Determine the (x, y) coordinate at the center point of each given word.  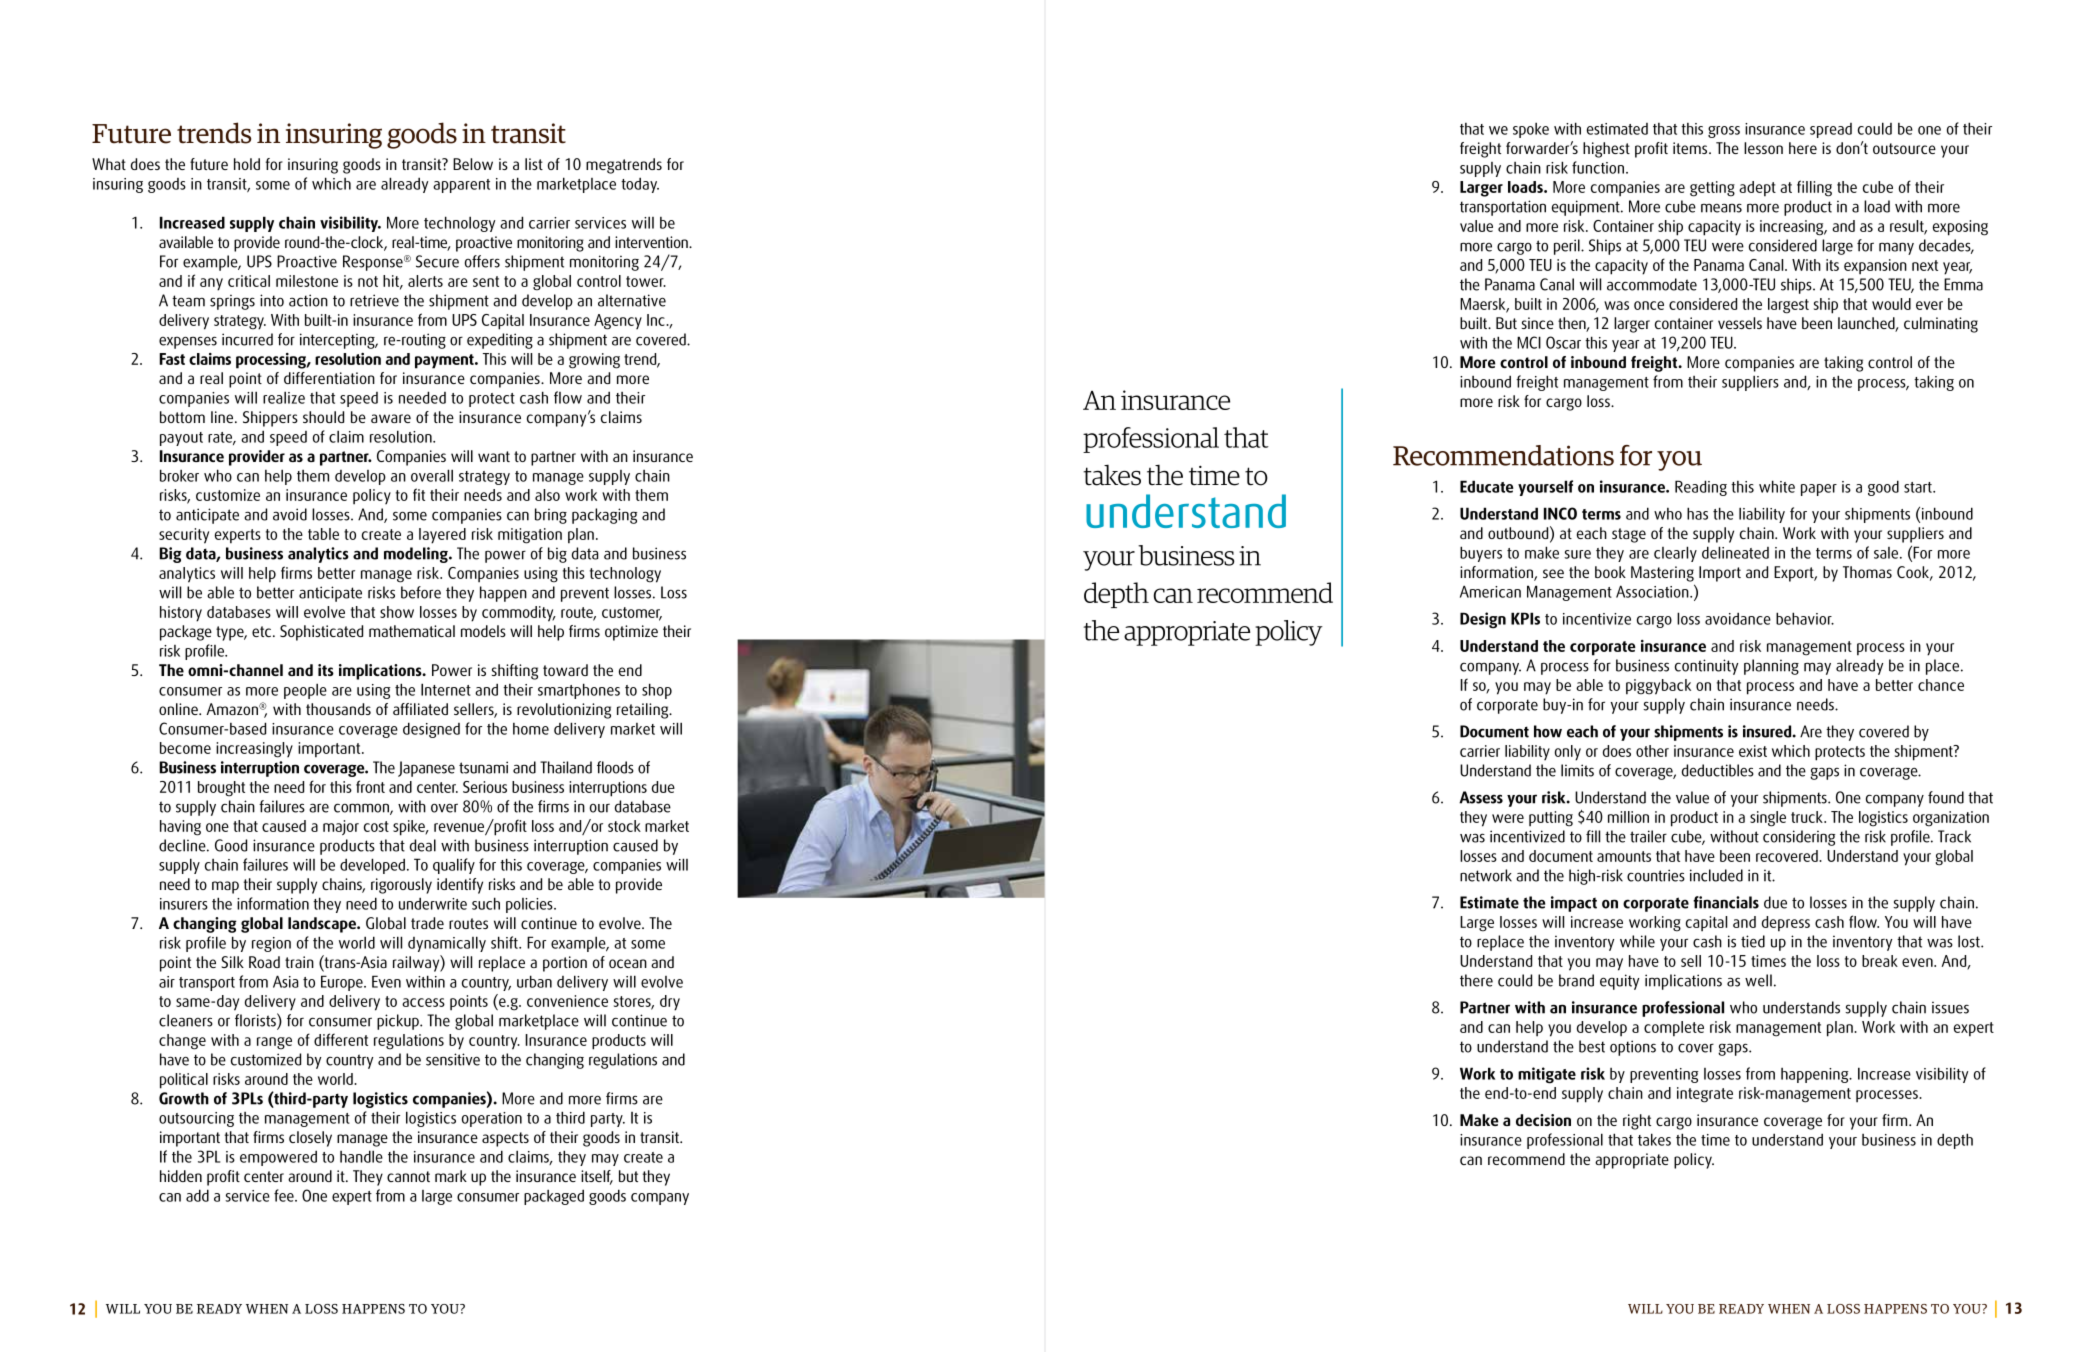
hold (247, 164)
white (1777, 486)
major (341, 827)
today (640, 185)
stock (624, 826)
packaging (604, 516)
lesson (1763, 148)
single (1768, 819)
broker (179, 475)
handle (361, 1156)
